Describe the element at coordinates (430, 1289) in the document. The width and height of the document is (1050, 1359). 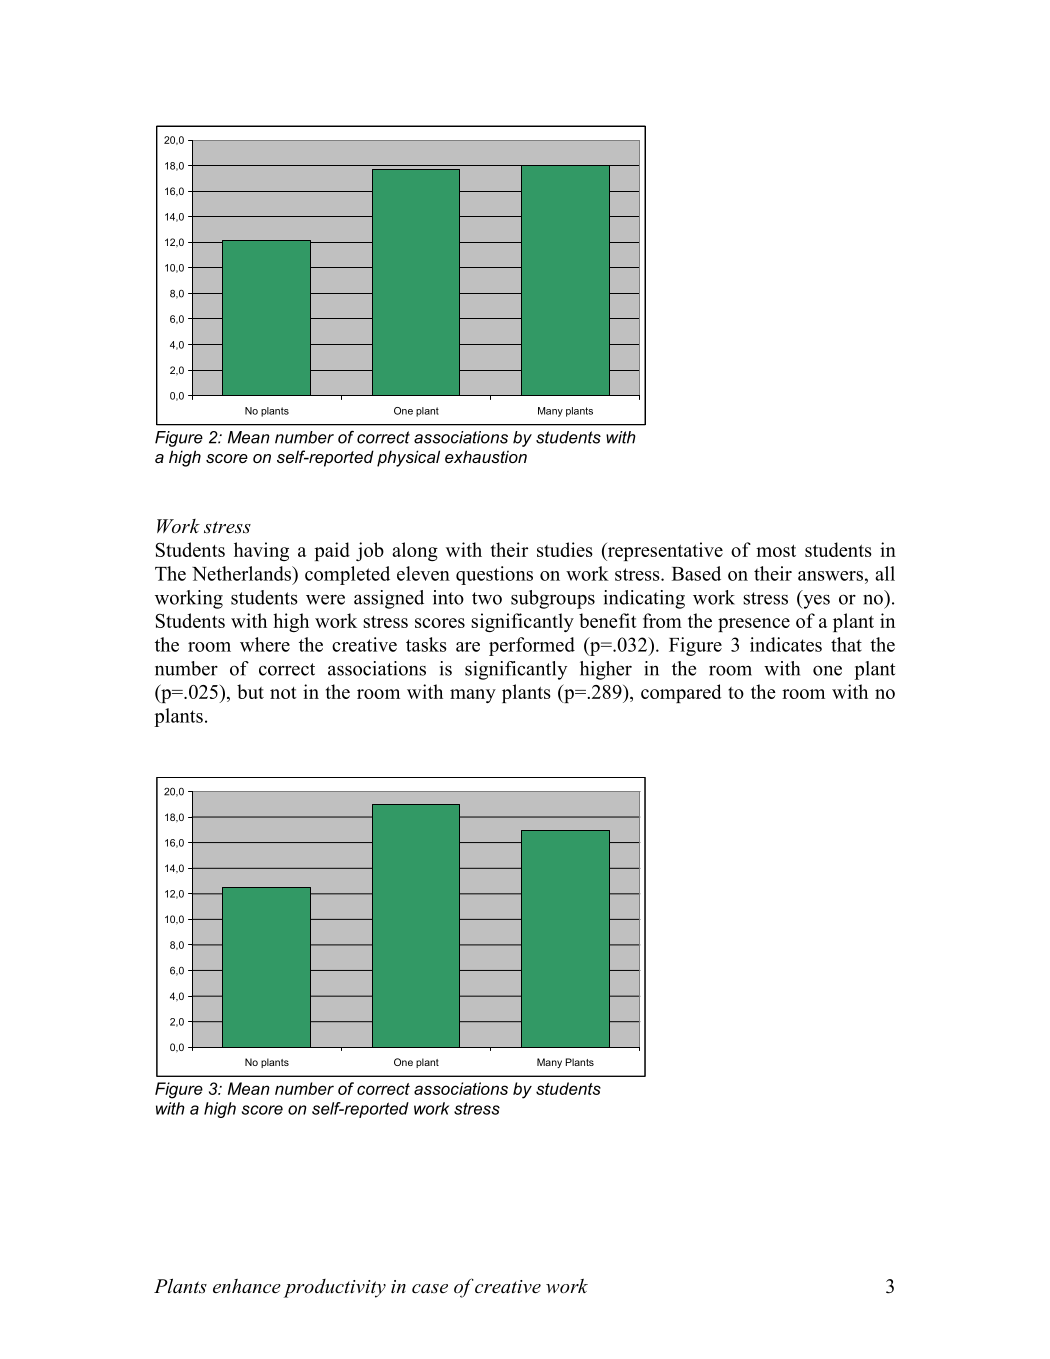
I see `case` at that location.
